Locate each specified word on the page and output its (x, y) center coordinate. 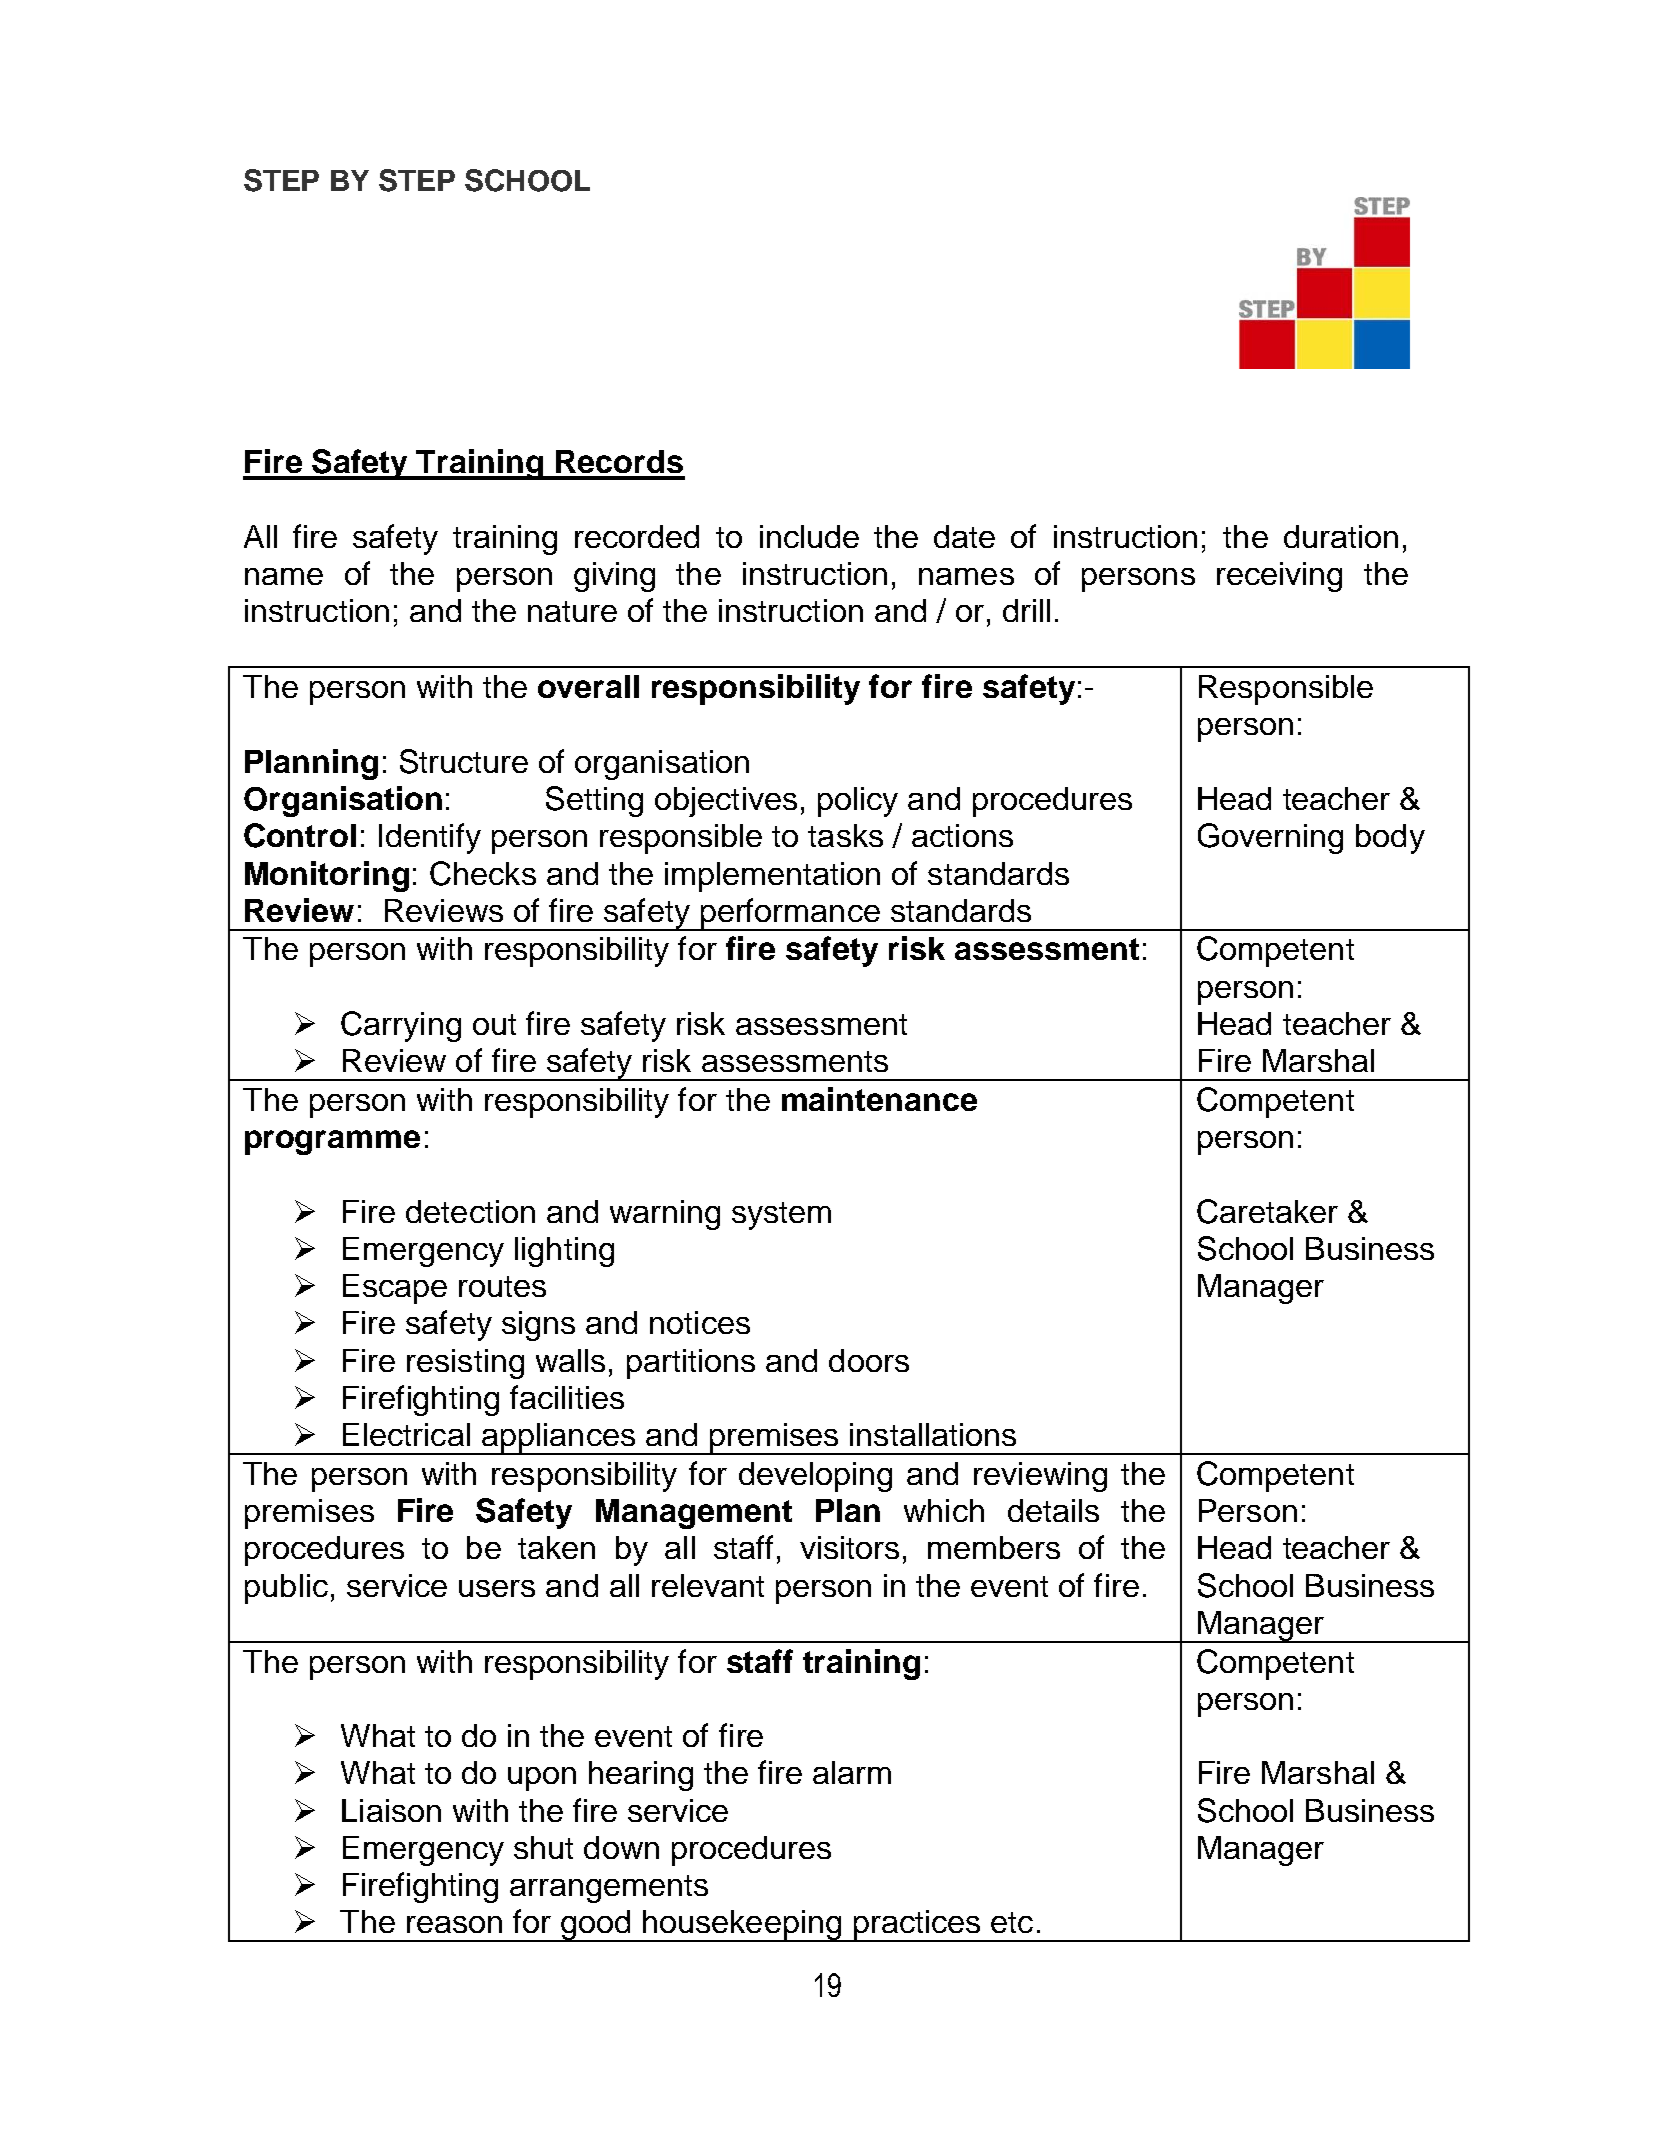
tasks (845, 835)
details (1053, 1510)
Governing (1270, 838)
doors (869, 1360)
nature (572, 611)
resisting (465, 1364)
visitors (849, 1547)
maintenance (879, 1099)
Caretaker (1267, 1211)
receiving (1279, 577)
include (809, 536)
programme (332, 1142)
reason (454, 1924)
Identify (430, 838)
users (497, 1588)
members (994, 1547)
